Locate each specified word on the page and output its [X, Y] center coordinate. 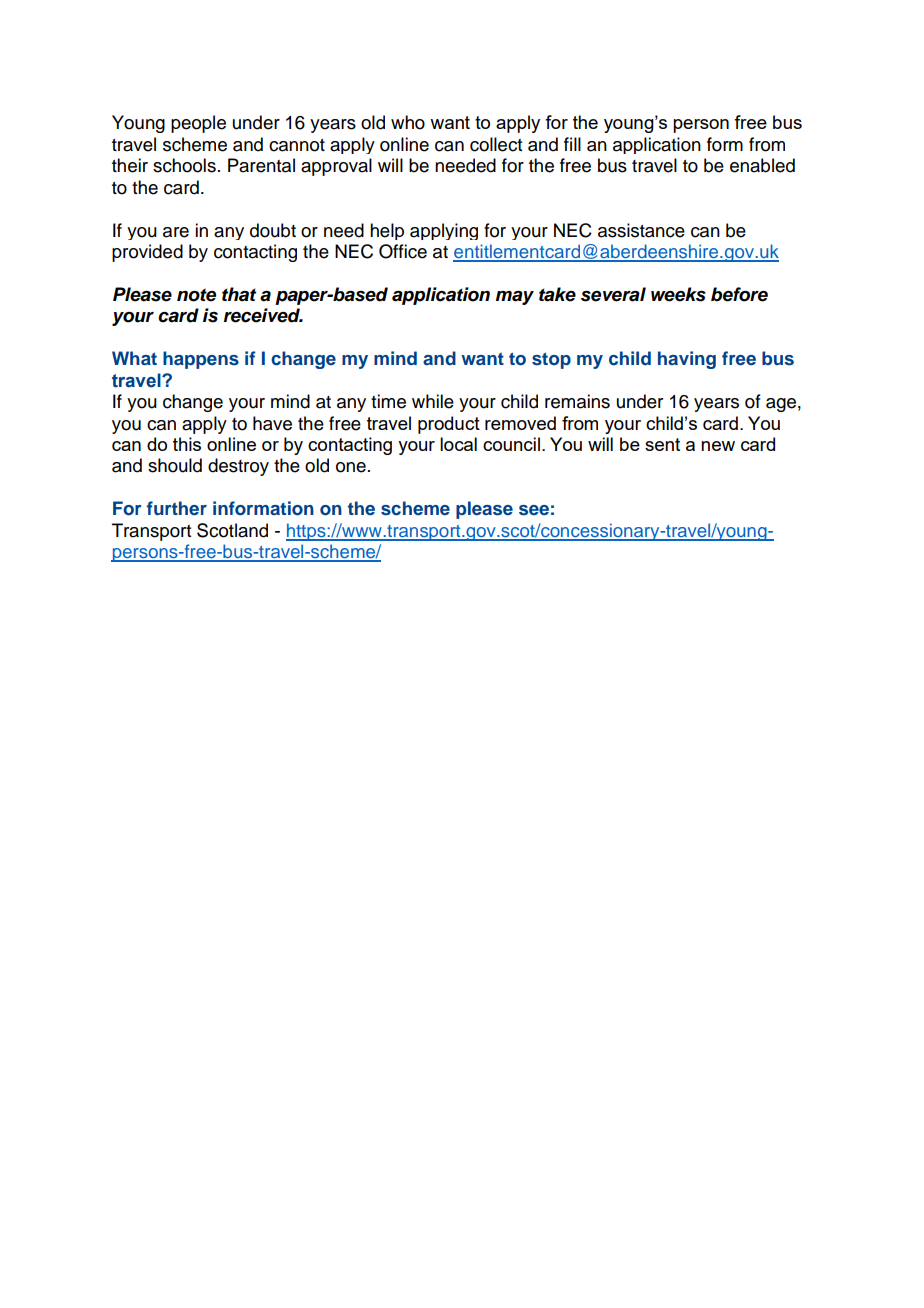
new [718, 446]
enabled [762, 165]
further [177, 508]
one [351, 467]
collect [496, 144]
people [198, 124]
